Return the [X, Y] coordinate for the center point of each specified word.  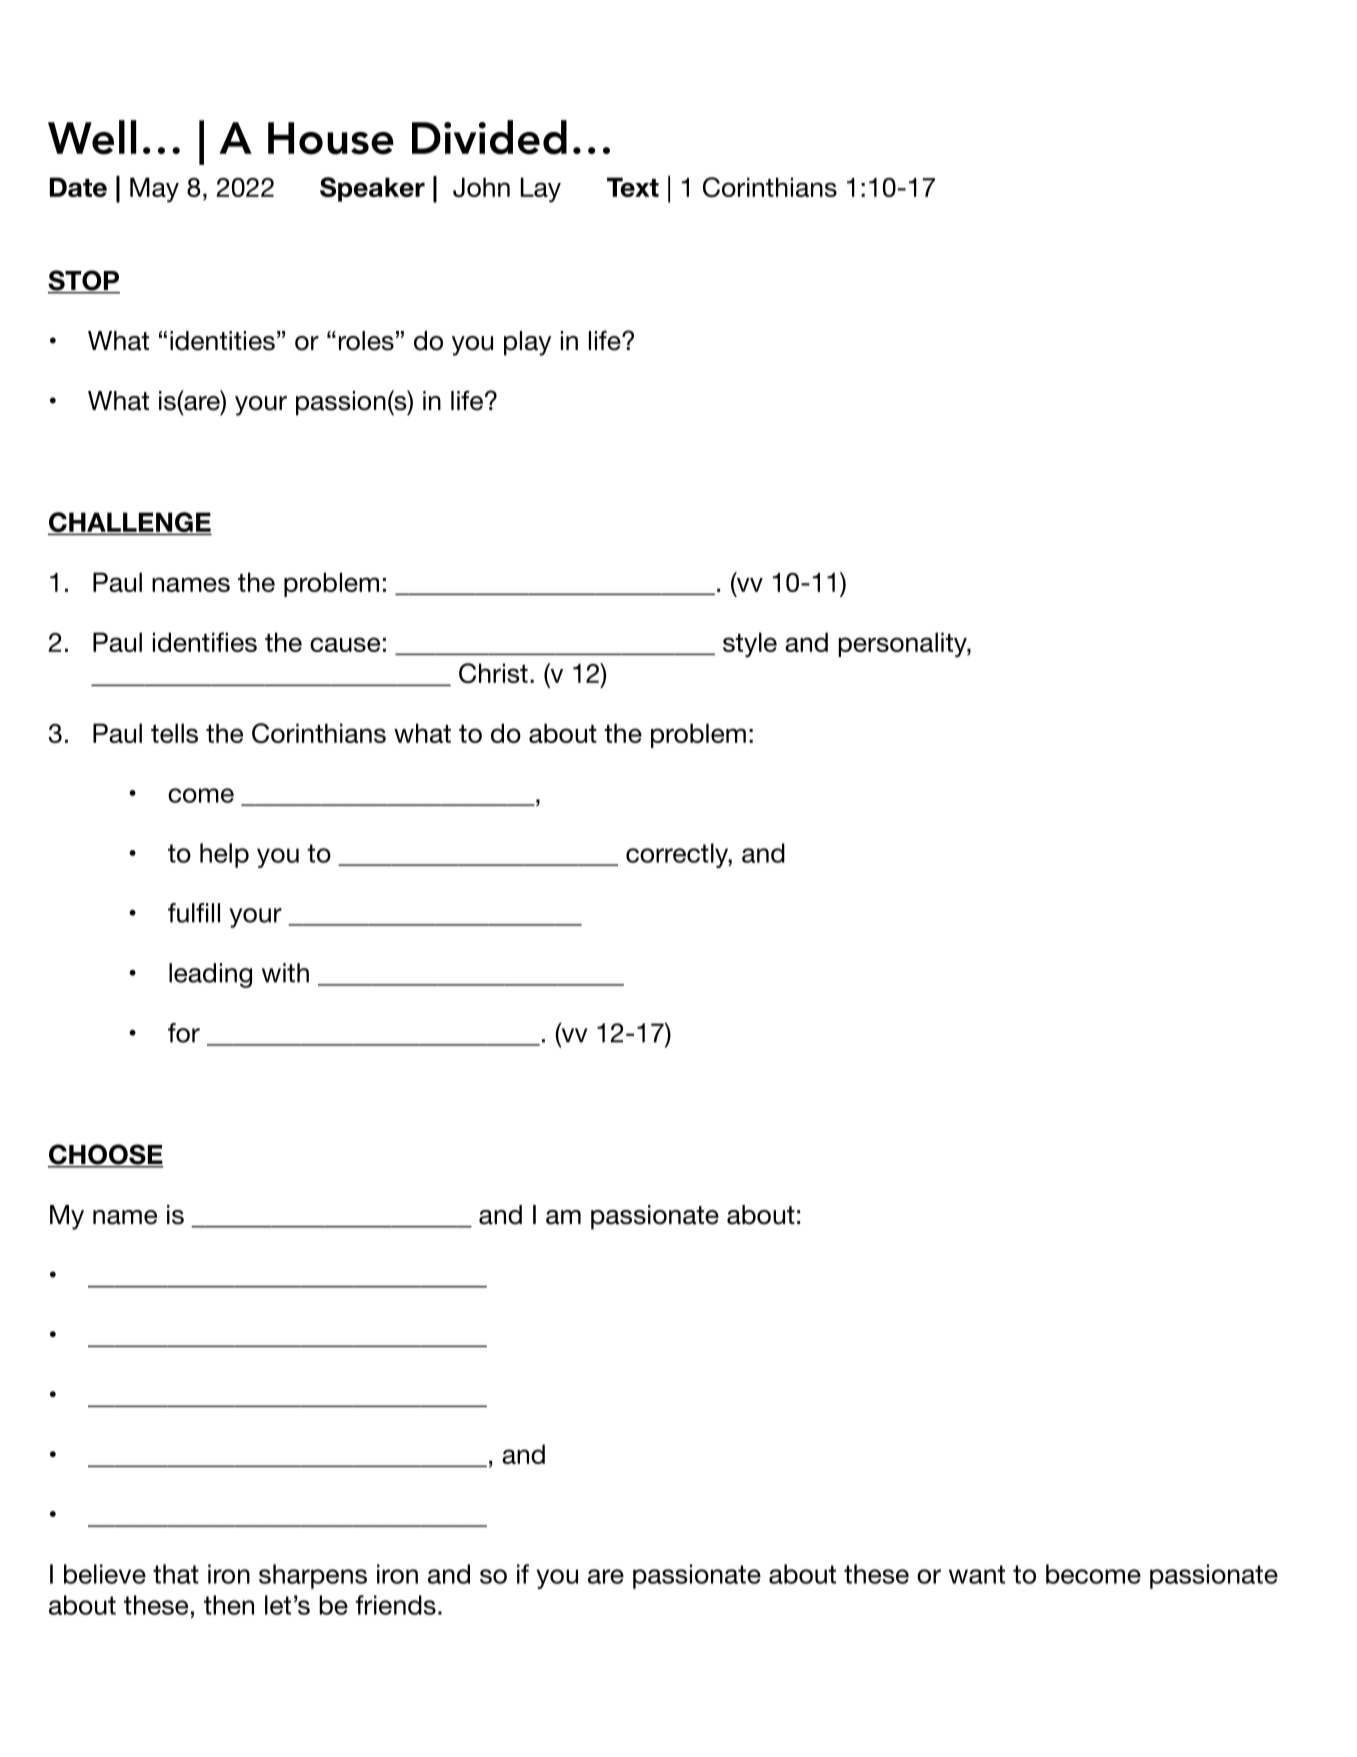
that [176, 1574]
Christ [493, 673]
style [750, 645]
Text [633, 187]
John [481, 187]
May [154, 190]
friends [396, 1605]
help [224, 855]
